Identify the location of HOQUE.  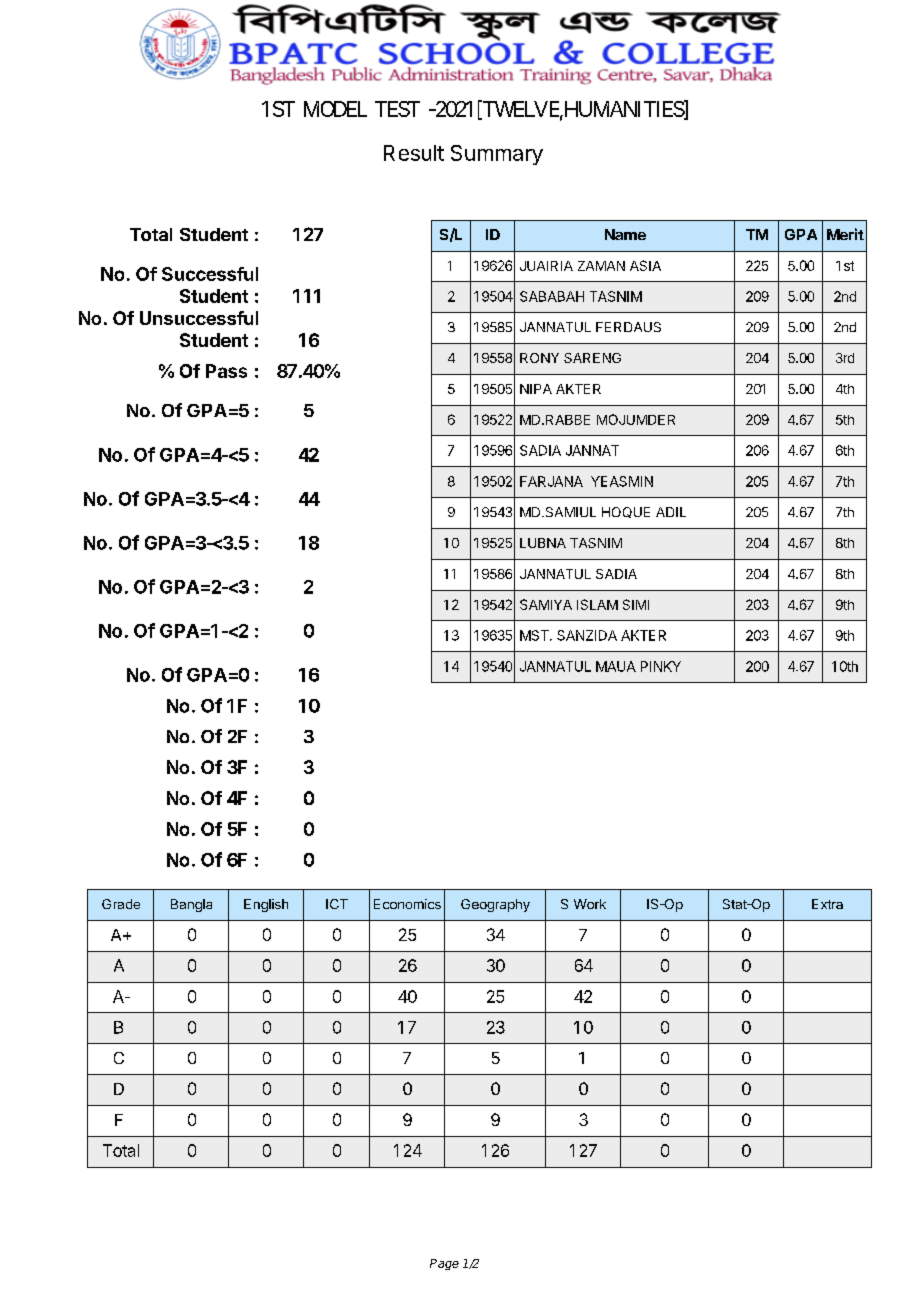
(626, 512).
